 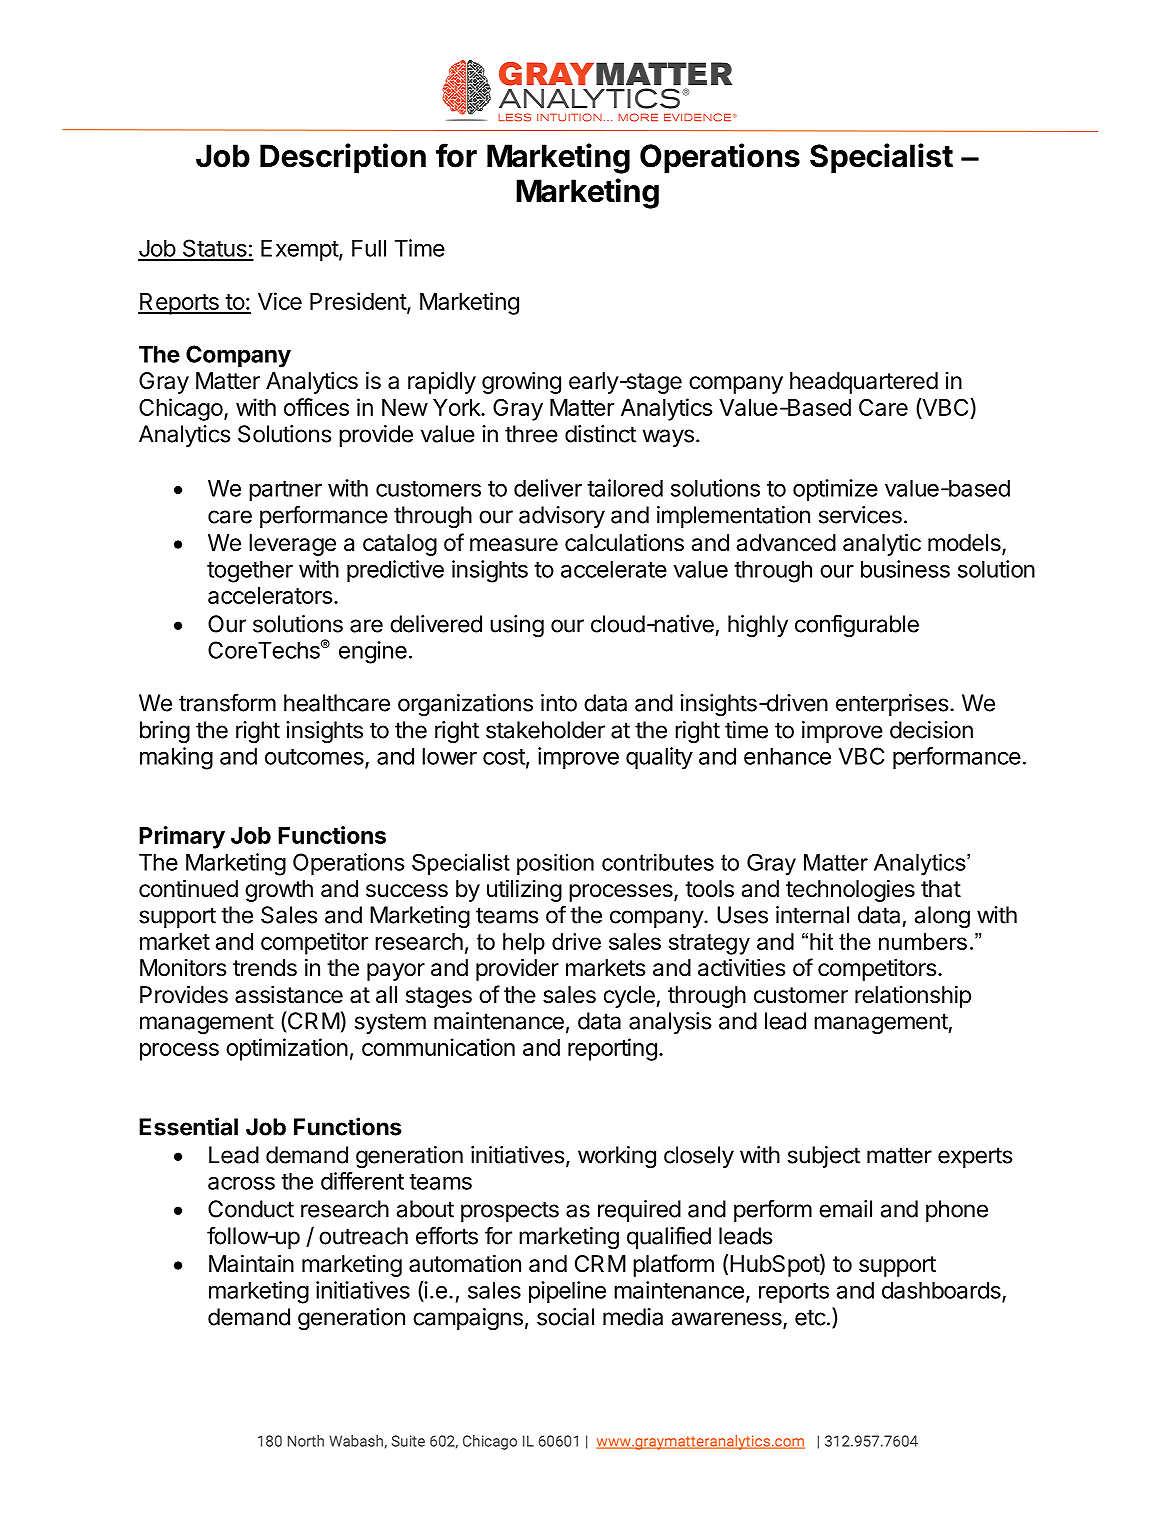 I want to click on Full, so click(x=369, y=248).
